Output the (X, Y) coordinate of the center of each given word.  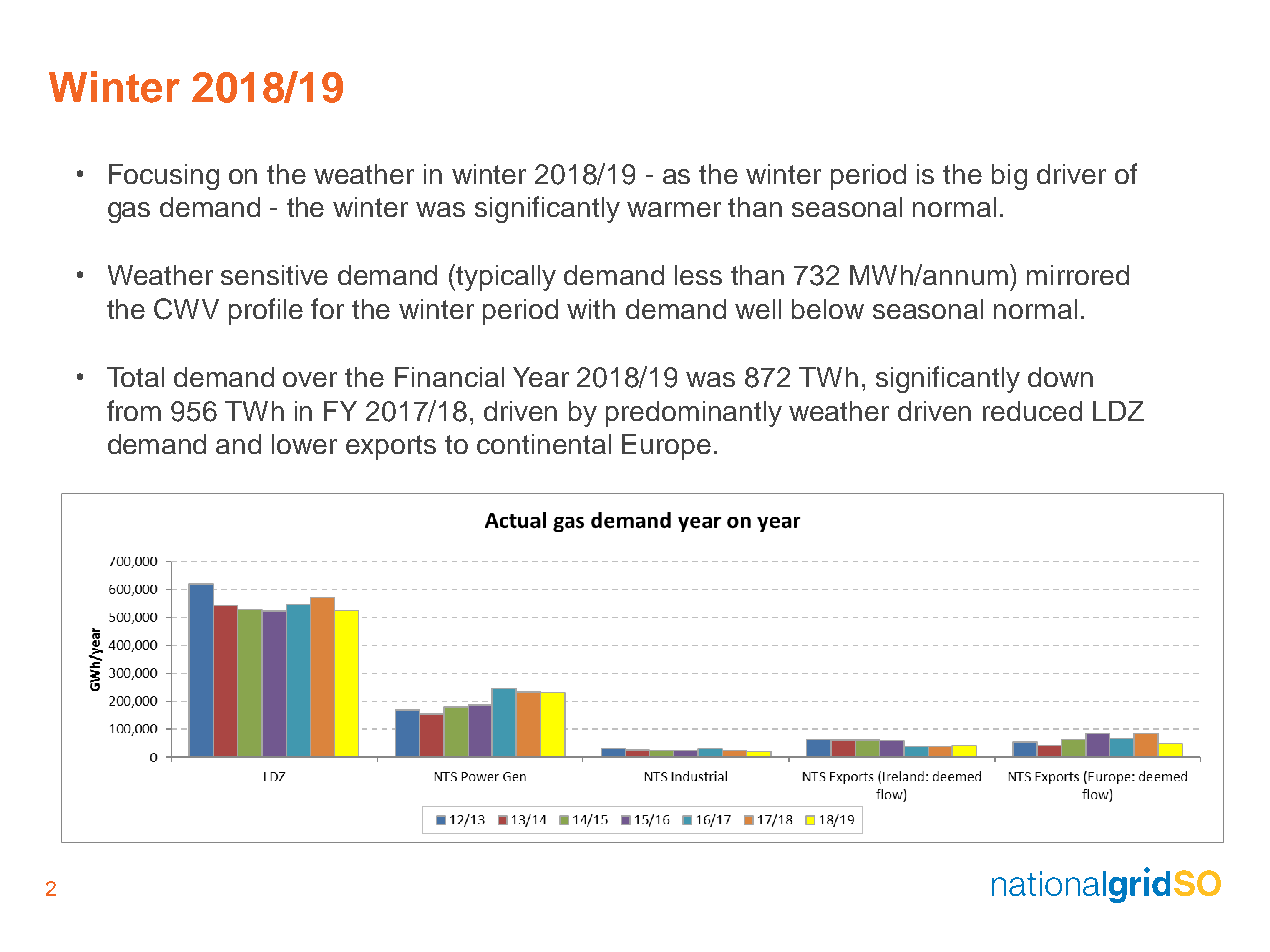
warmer (674, 209)
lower (304, 444)
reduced (1032, 411)
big (1009, 177)
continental (544, 444)
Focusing (164, 177)
